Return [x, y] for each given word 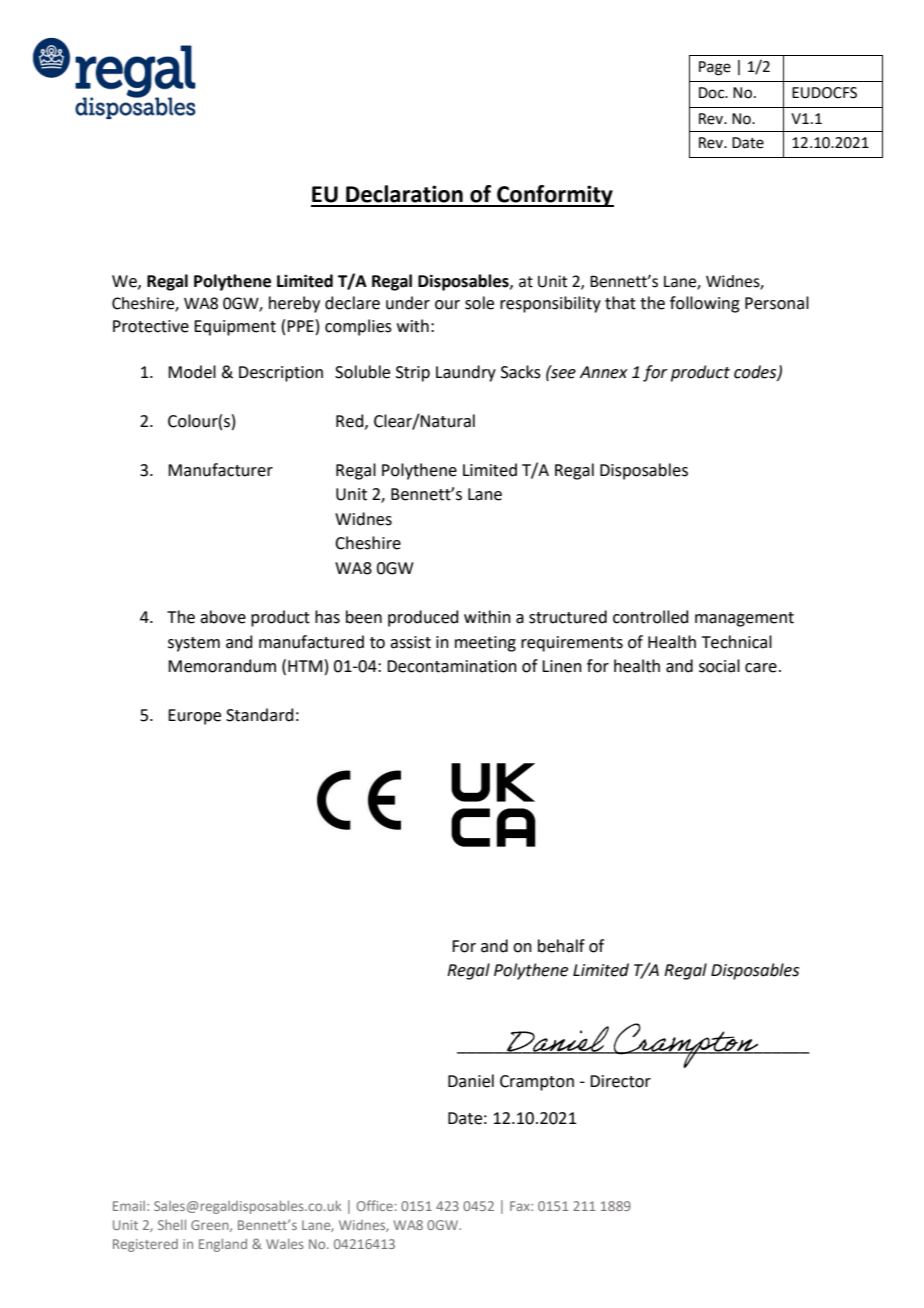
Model [192, 372]
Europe [194, 717]
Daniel [471, 1081]
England [223, 1245]
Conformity [554, 196]
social [719, 666]
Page [715, 68]
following [705, 304]
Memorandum [222, 666]
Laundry [466, 373]
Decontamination [452, 666]
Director [620, 1081]
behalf [561, 946]
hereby [294, 304]
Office [375, 1205]
